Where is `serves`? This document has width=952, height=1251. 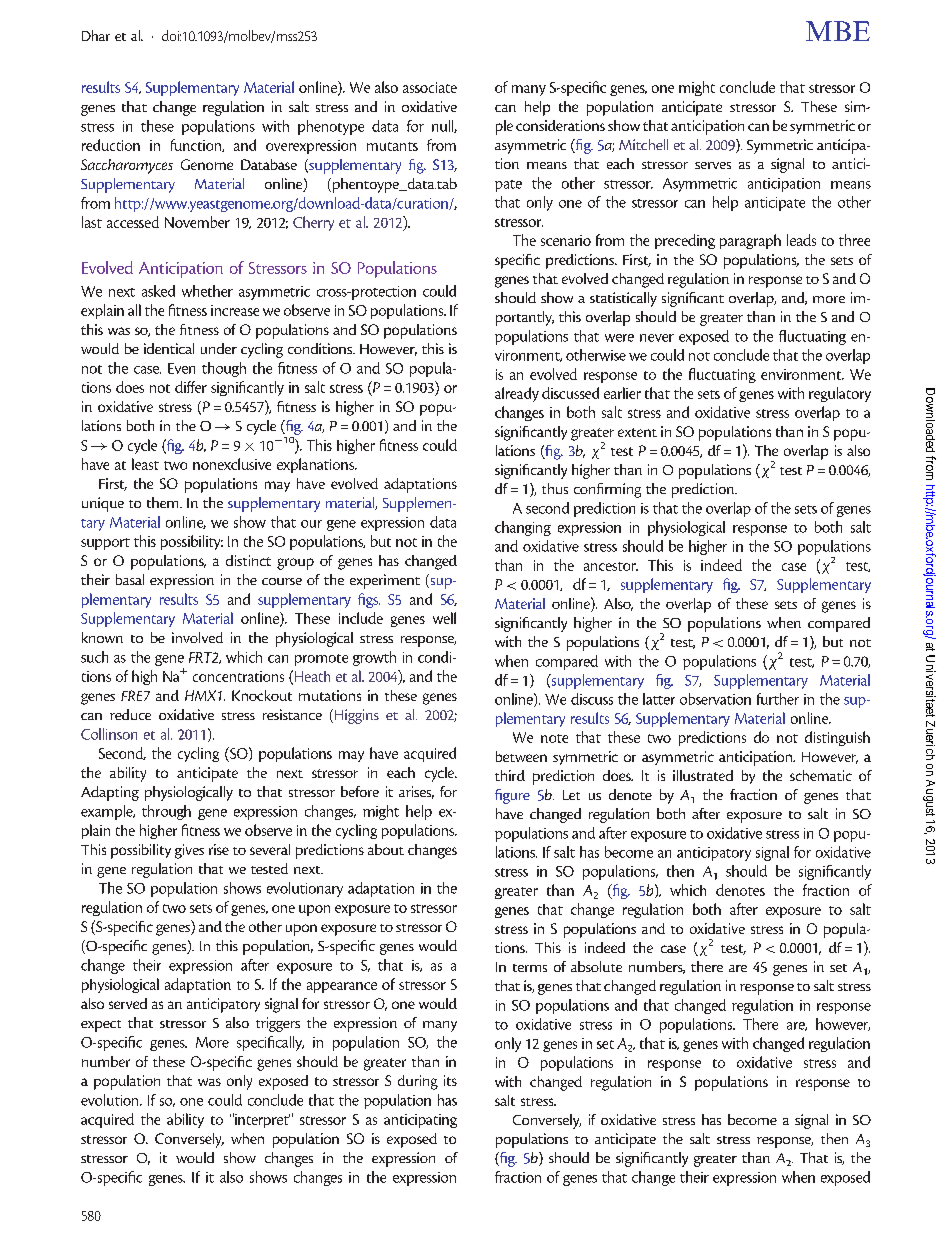
serves is located at coordinates (713, 165).
